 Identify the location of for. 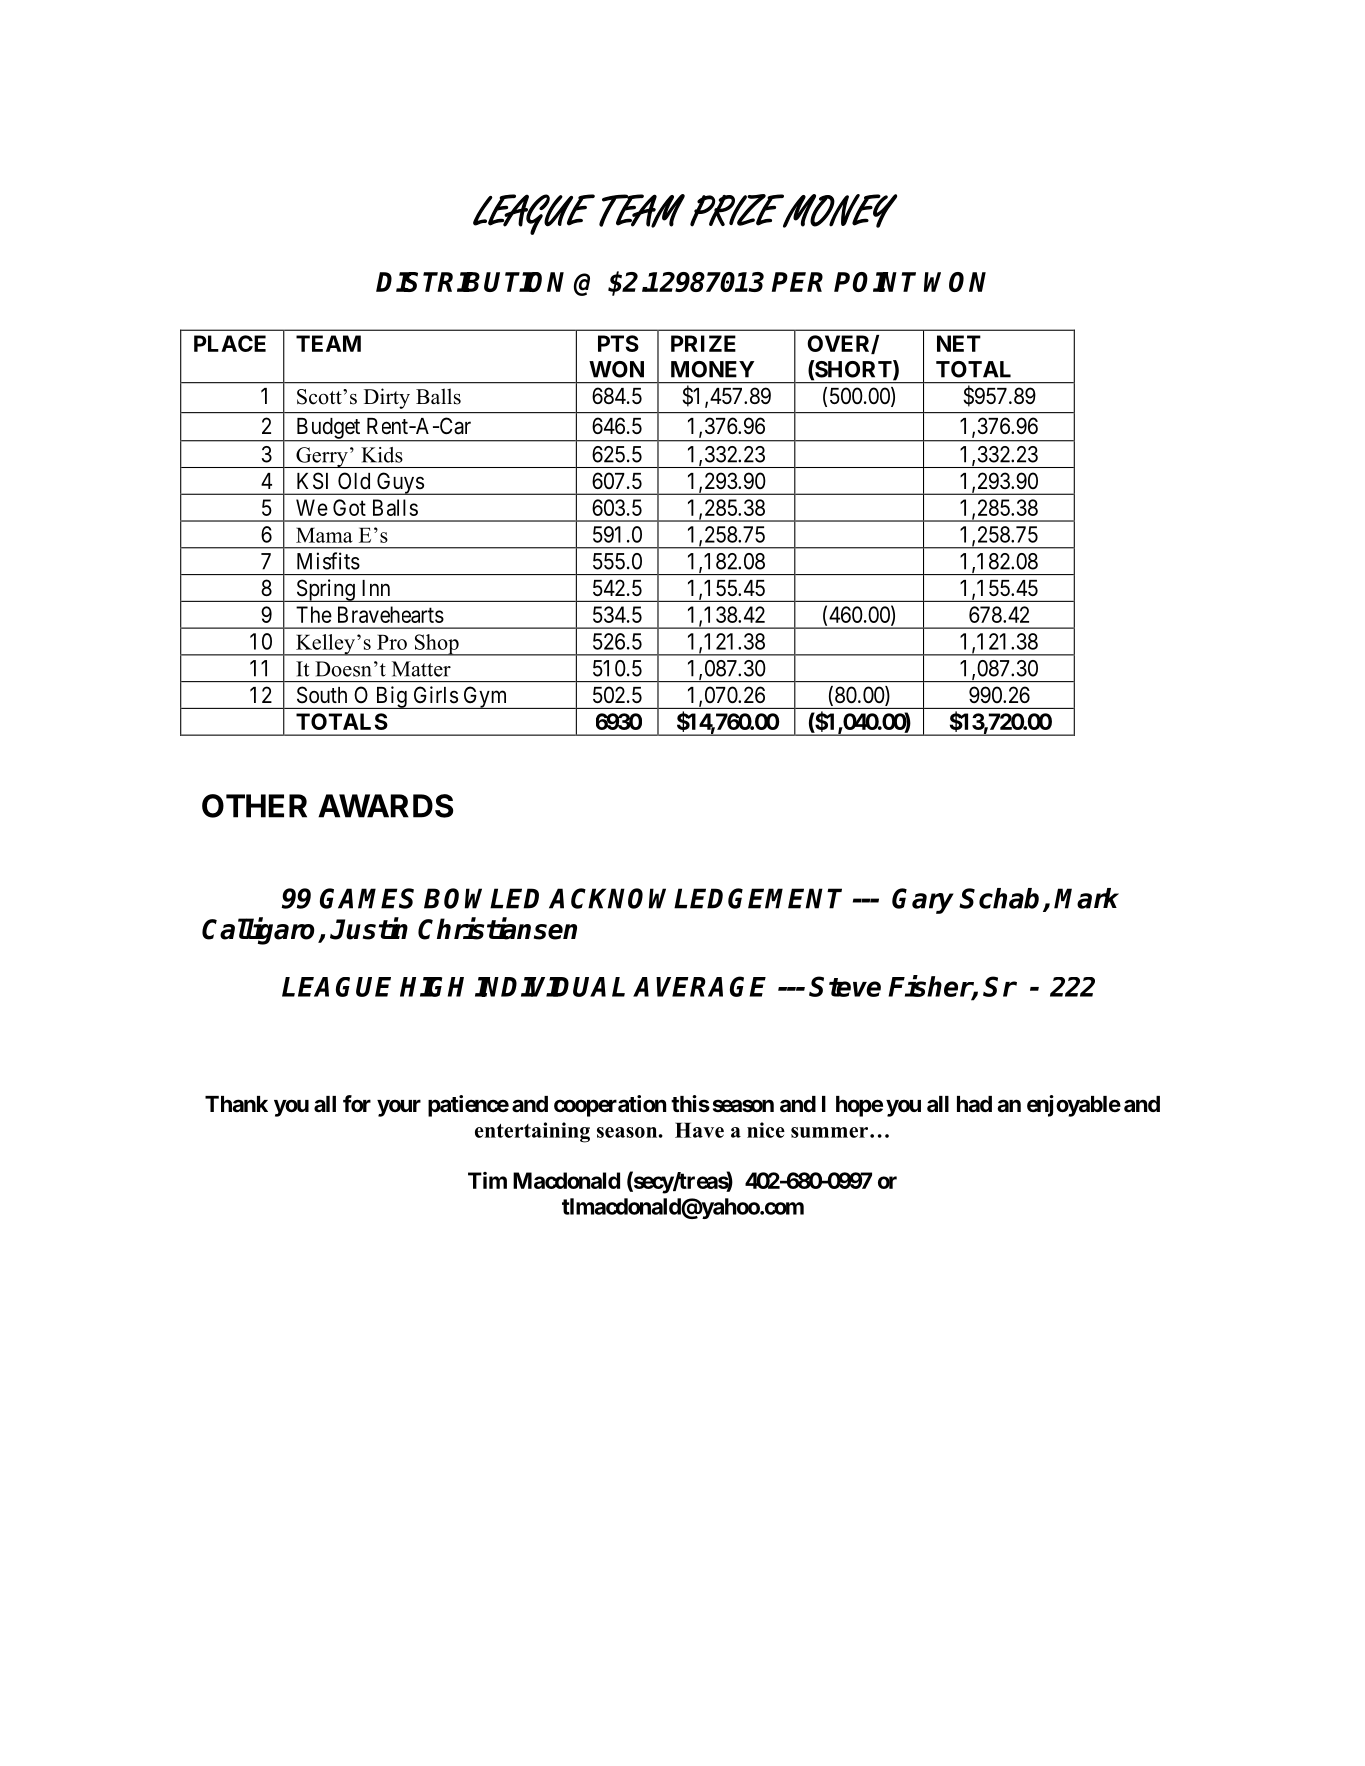
(357, 1103).
